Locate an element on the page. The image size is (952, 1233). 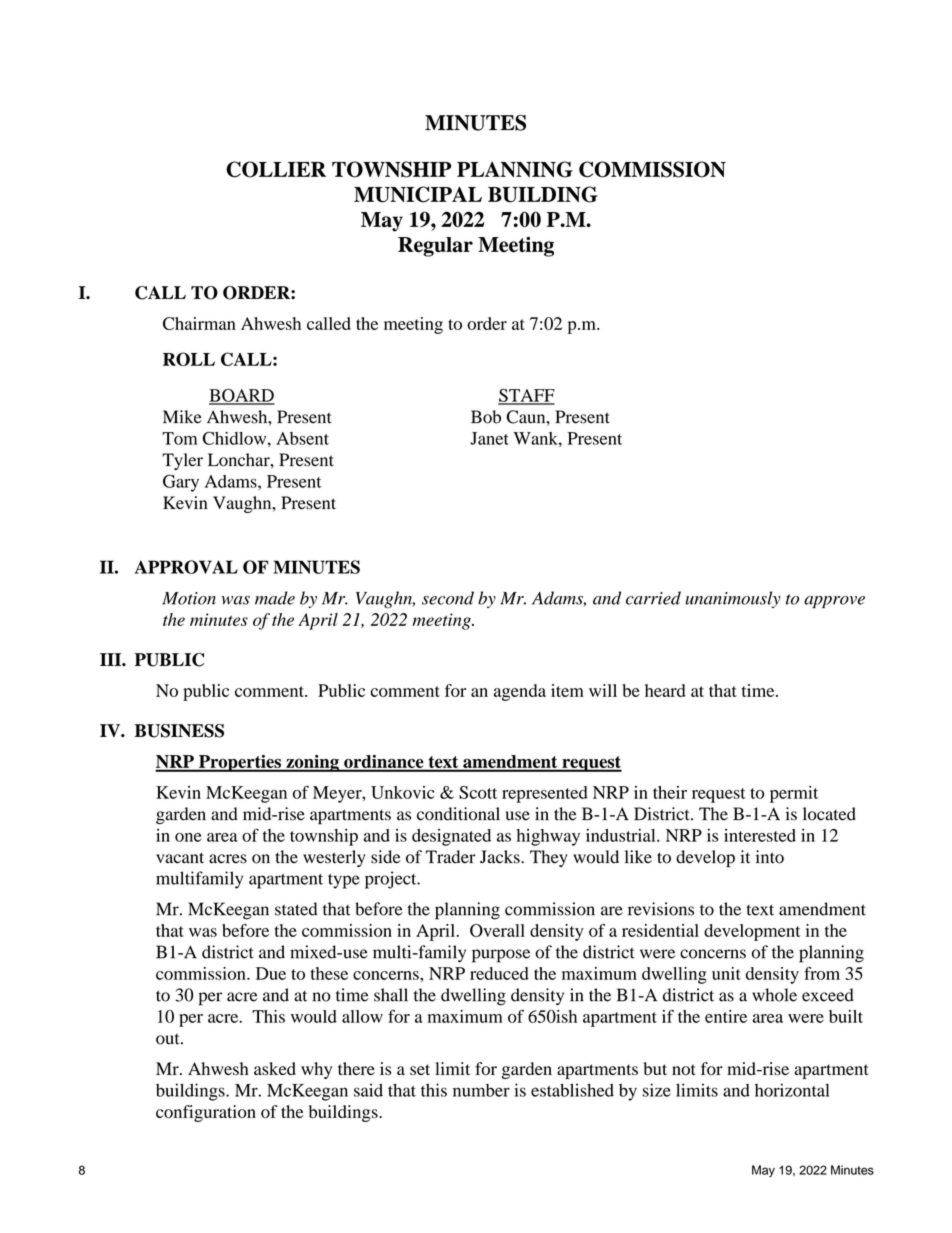
Properties is located at coordinates (239, 763).
